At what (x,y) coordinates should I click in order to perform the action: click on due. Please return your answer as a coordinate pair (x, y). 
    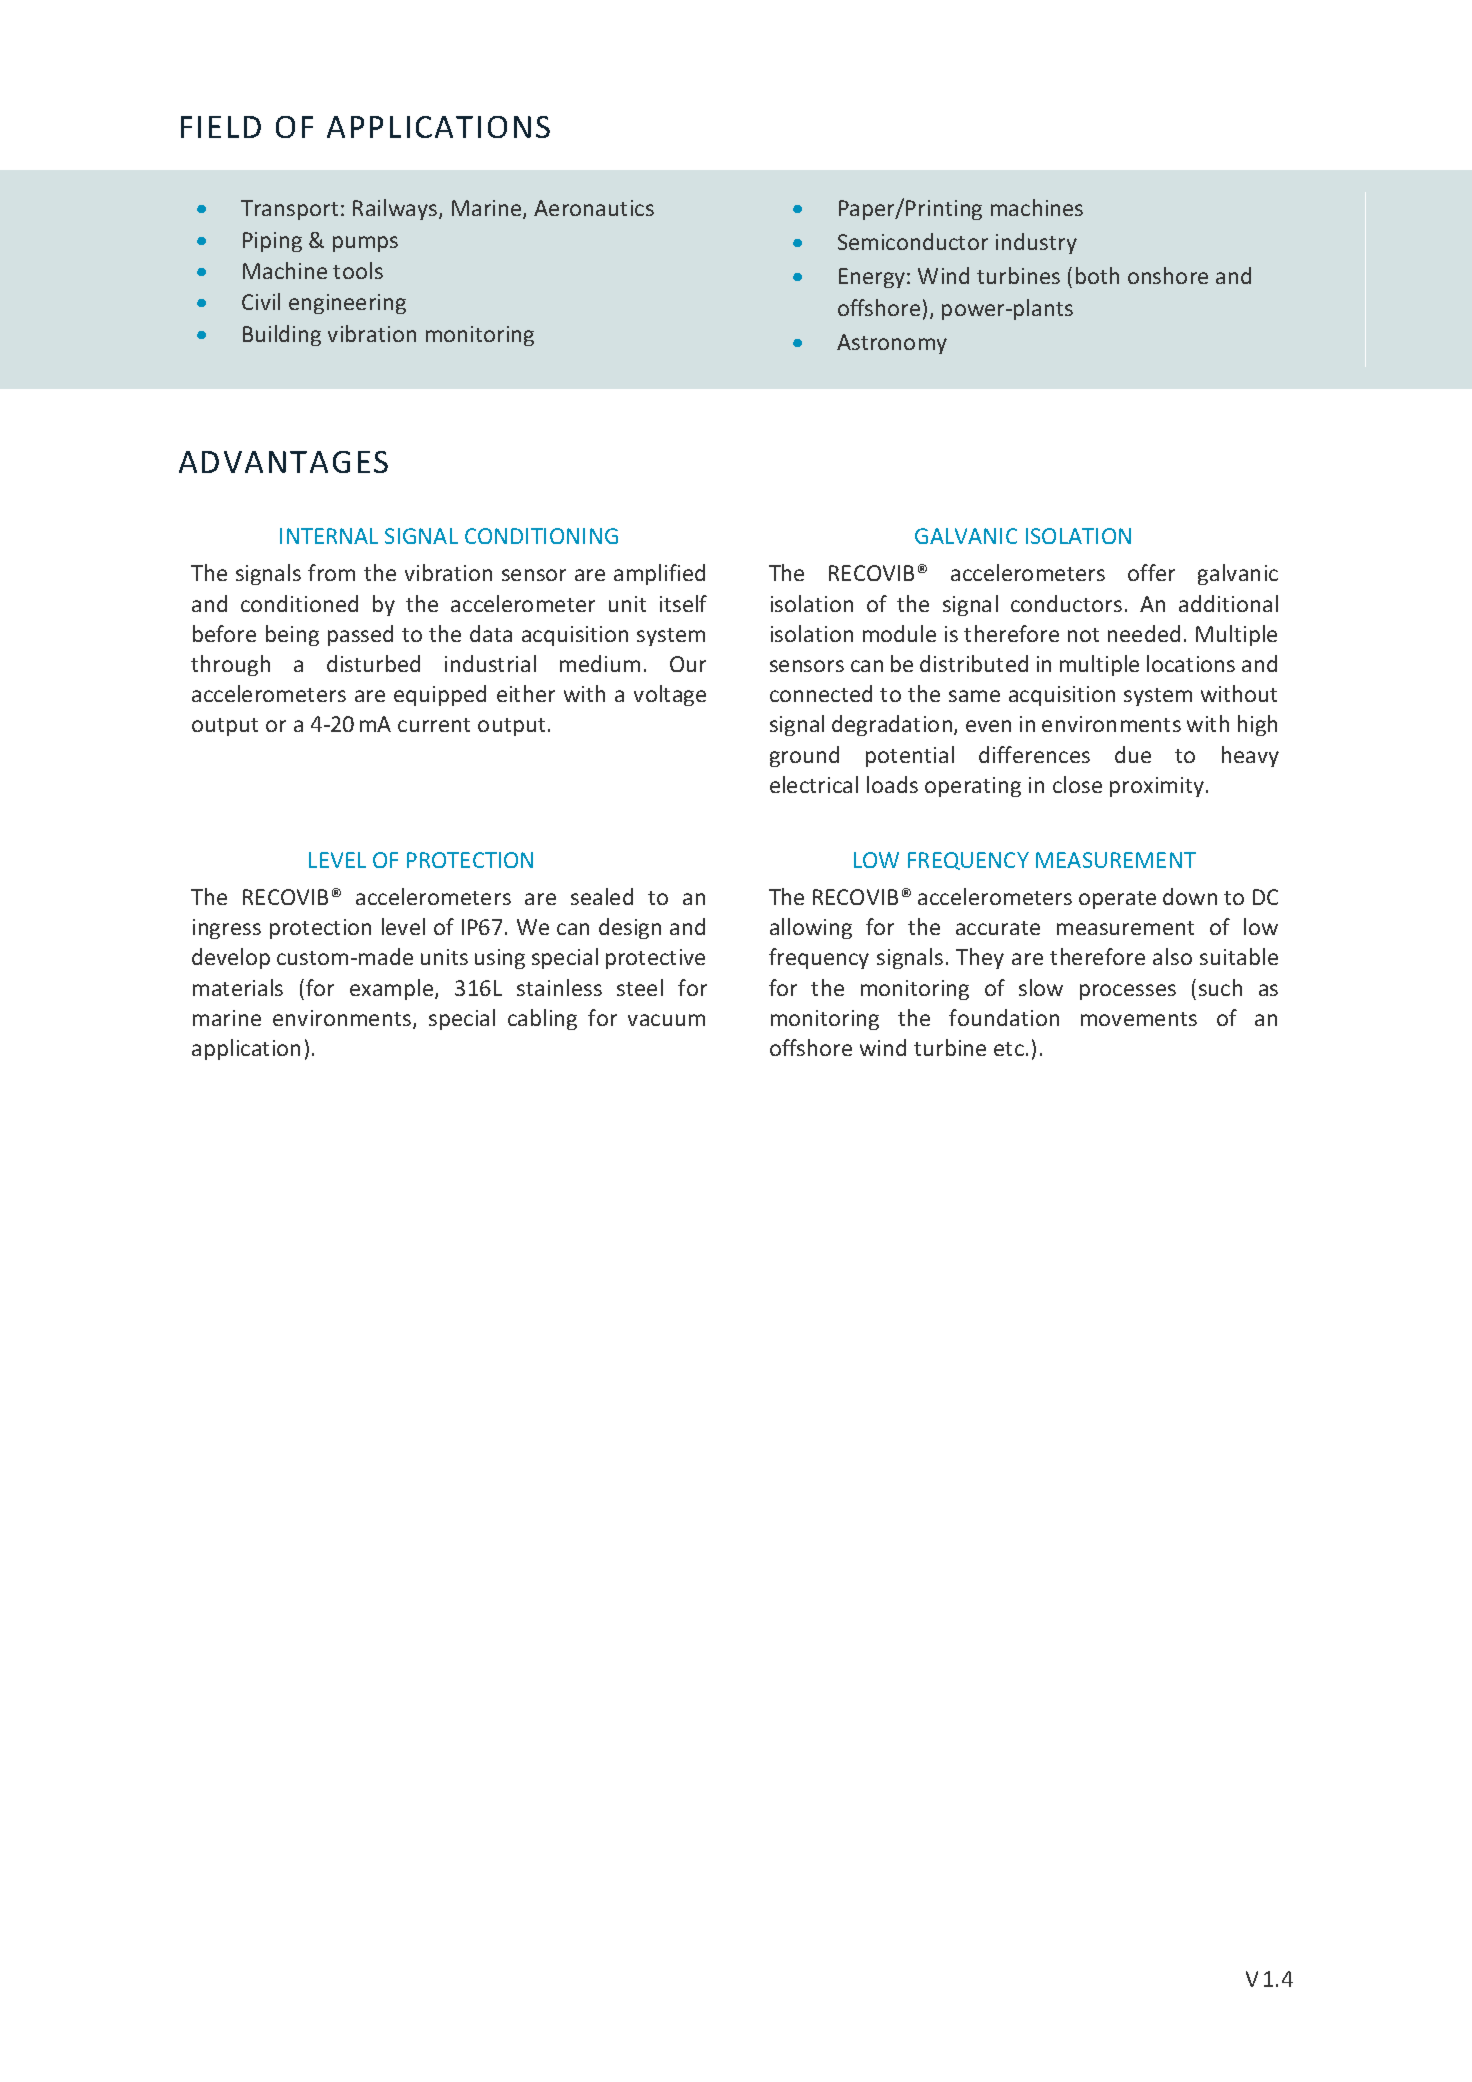
    Looking at the image, I should click on (1133, 754).
